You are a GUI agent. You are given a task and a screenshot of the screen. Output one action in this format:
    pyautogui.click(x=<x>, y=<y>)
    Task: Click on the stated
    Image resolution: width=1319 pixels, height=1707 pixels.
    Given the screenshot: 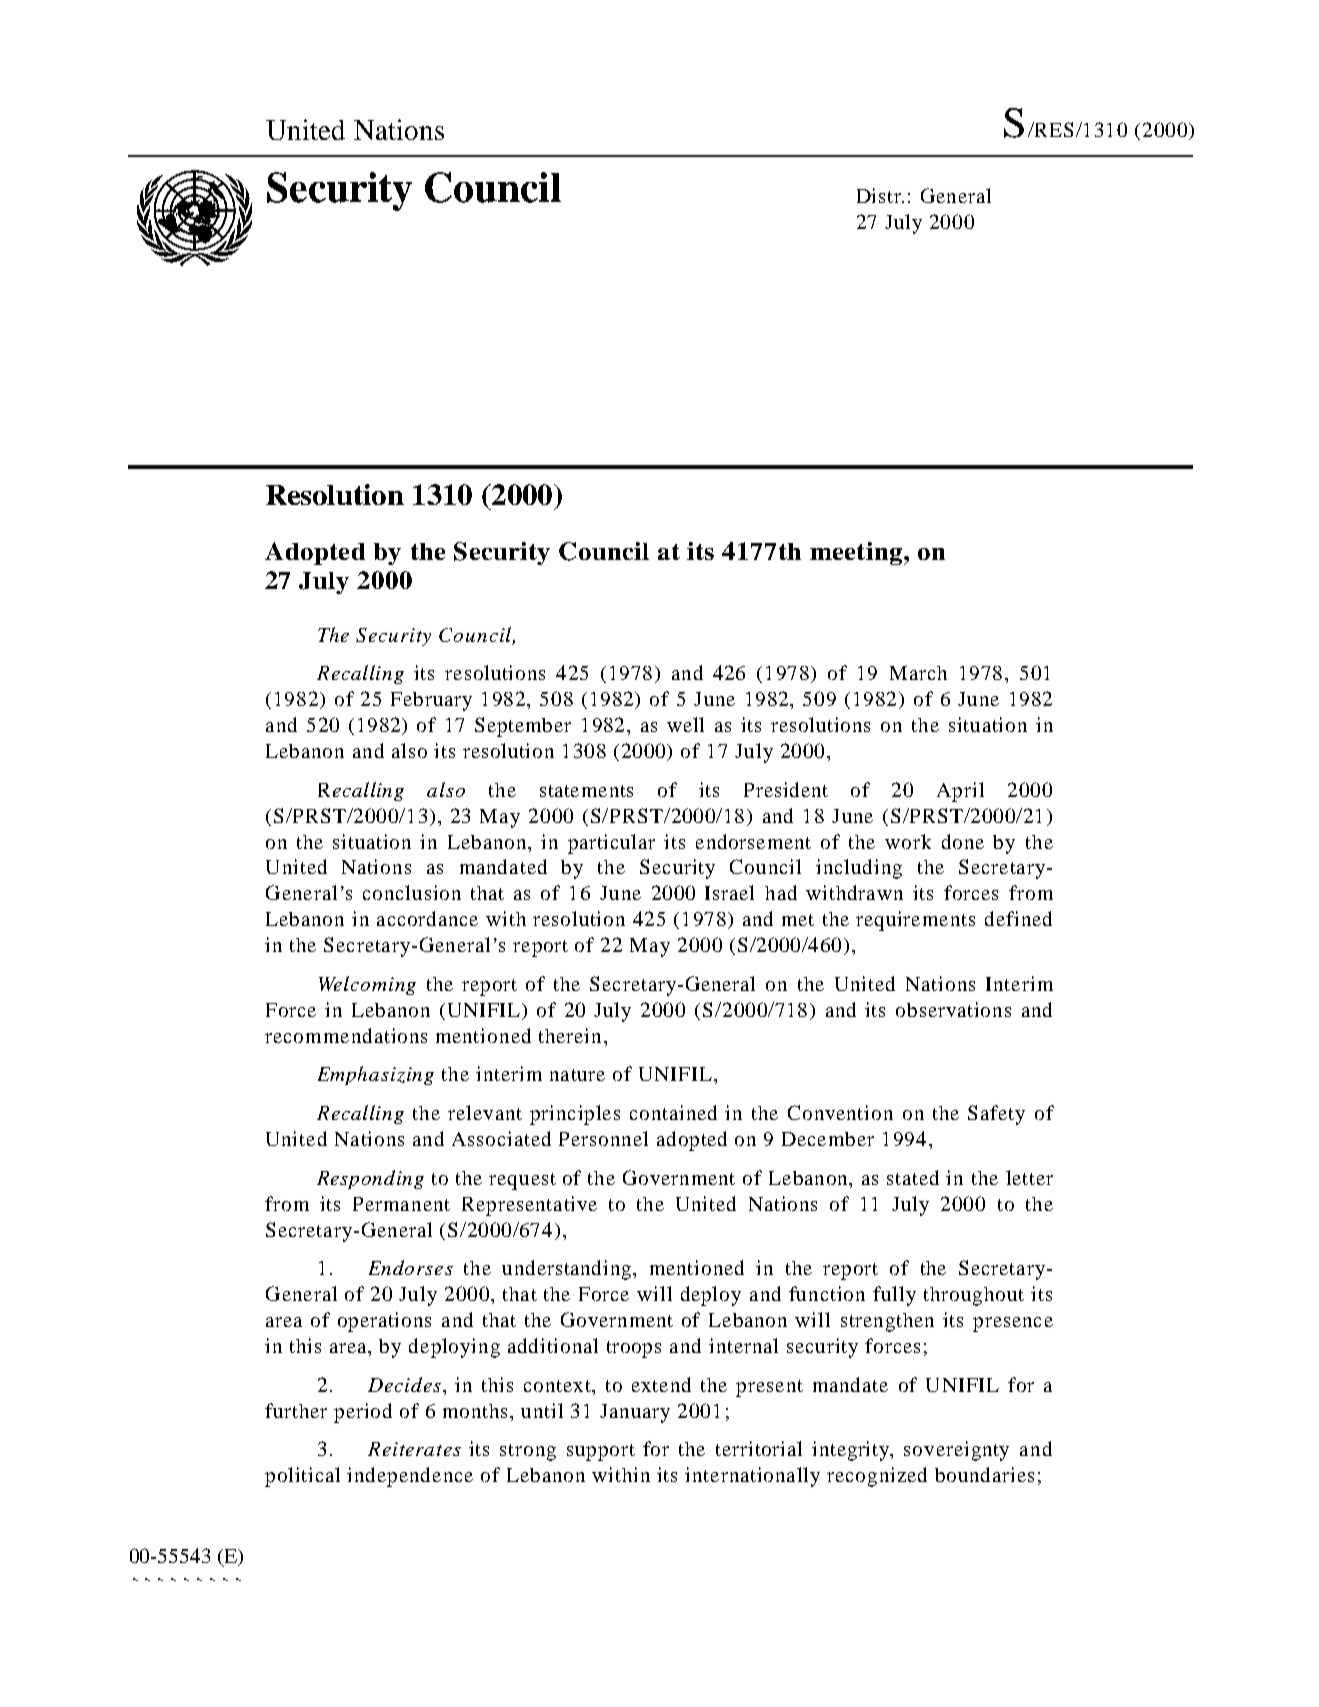 What is the action you would take?
    pyautogui.click(x=913, y=1177)
